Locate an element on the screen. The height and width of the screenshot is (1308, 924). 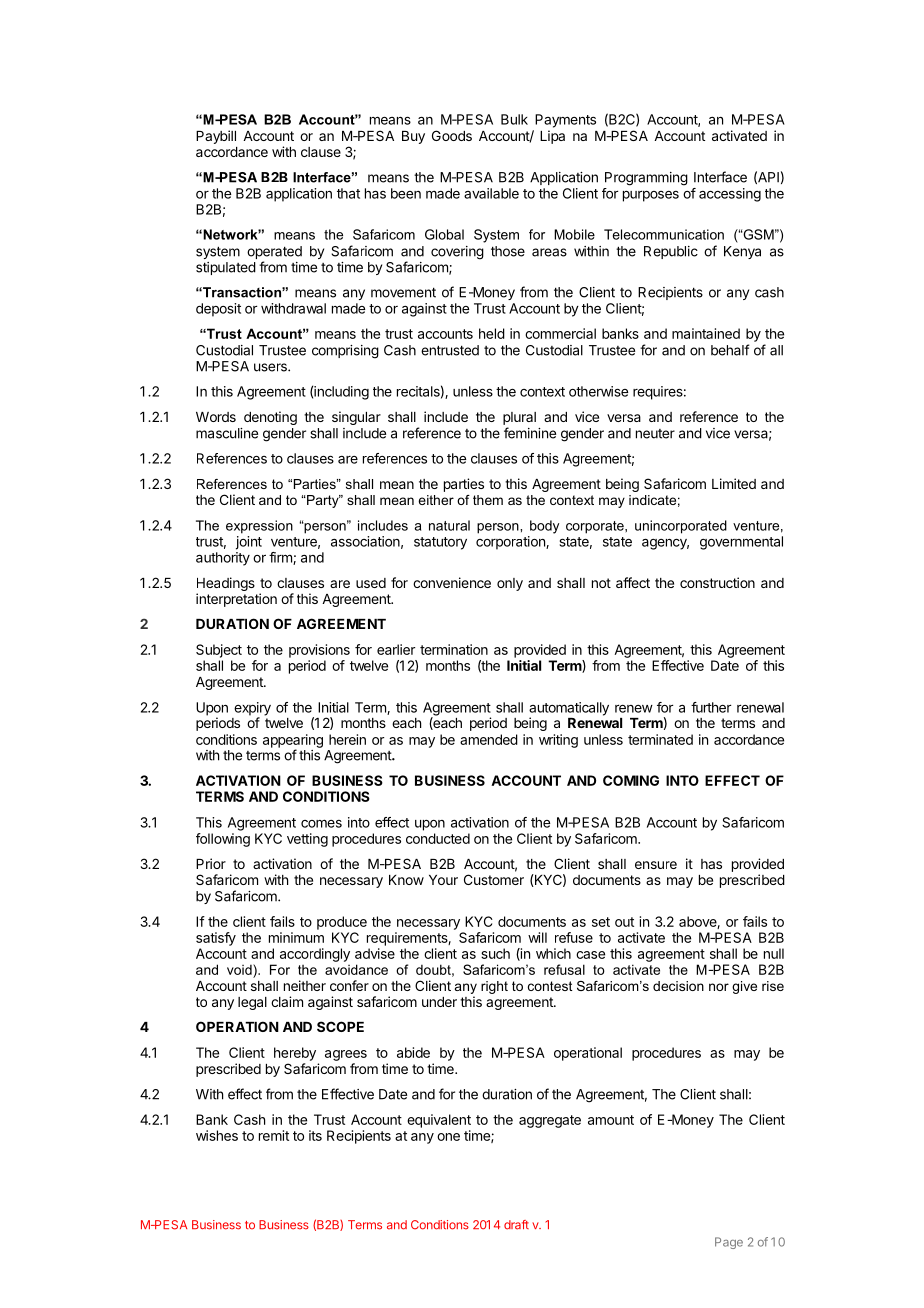
draft is located at coordinates (516, 1225).
